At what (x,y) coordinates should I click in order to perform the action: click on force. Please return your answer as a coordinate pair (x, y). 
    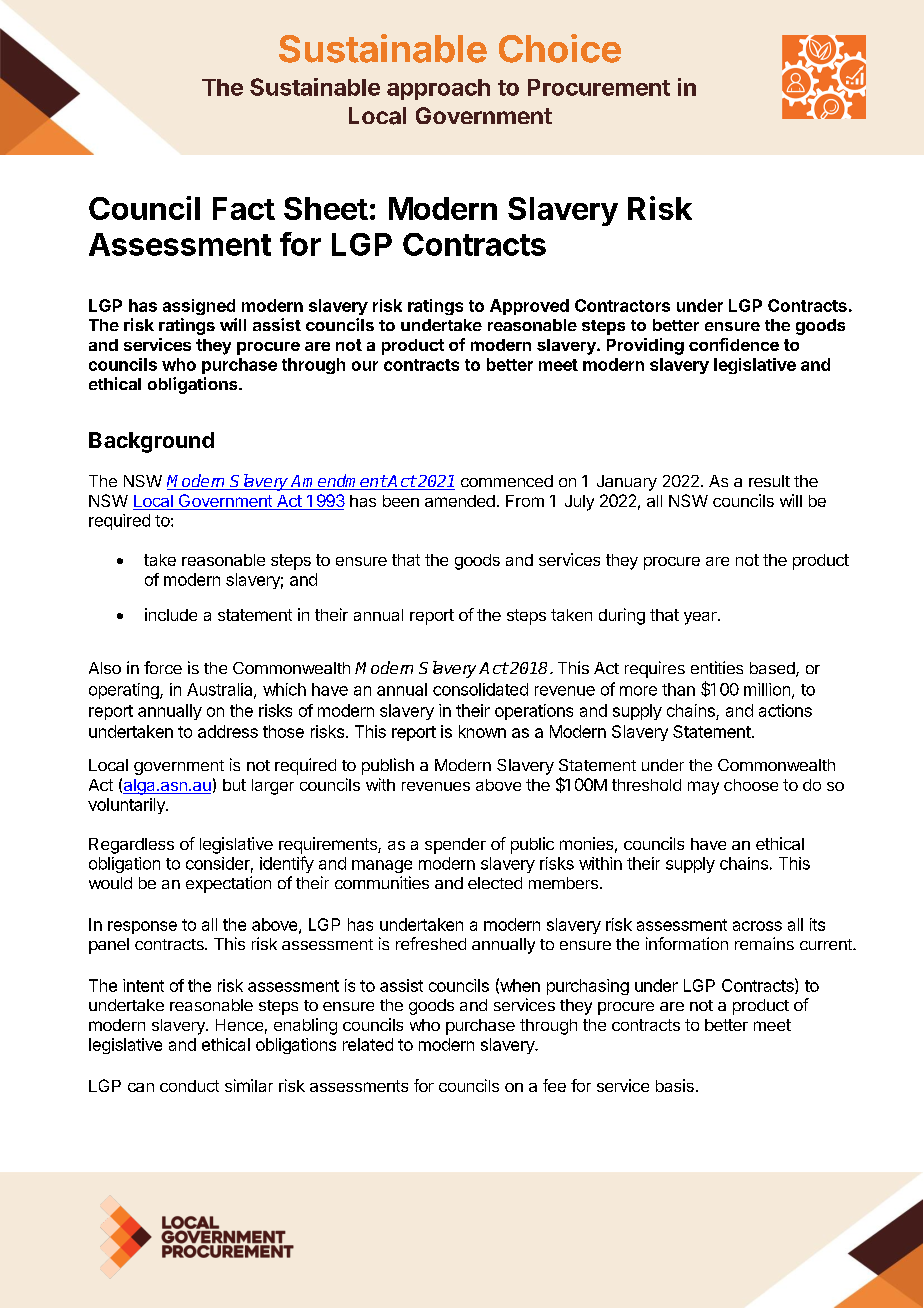
    Looking at the image, I should click on (163, 667).
